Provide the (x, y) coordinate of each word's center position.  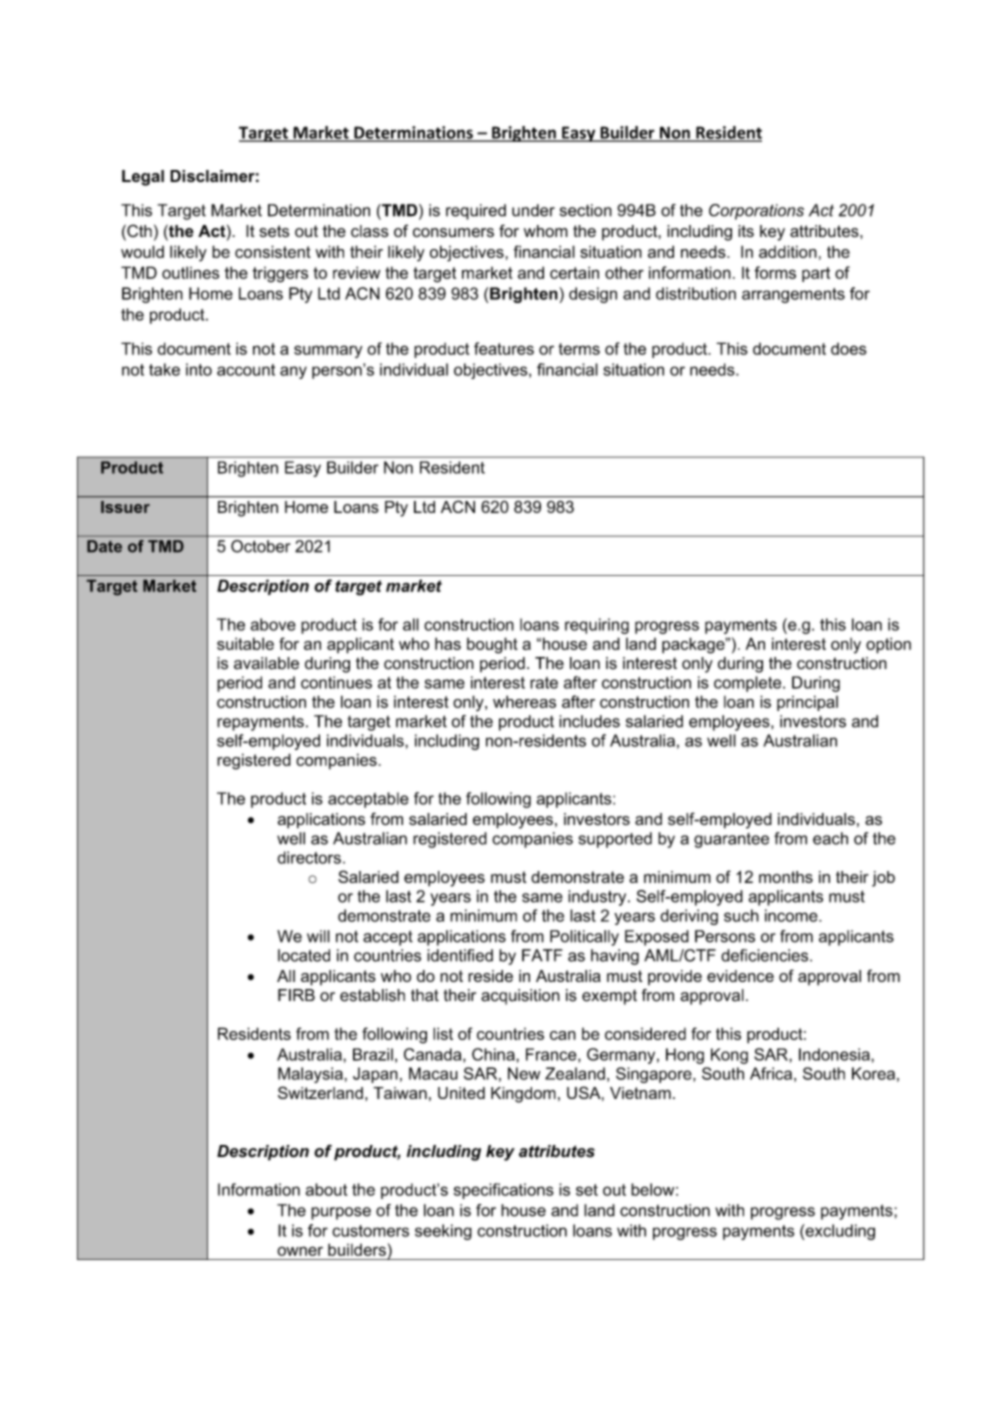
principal (807, 703)
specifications (504, 1191)
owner (300, 1251)
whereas (524, 701)
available (266, 663)
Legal (143, 178)
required (476, 212)
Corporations (756, 212)
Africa (771, 1073)
